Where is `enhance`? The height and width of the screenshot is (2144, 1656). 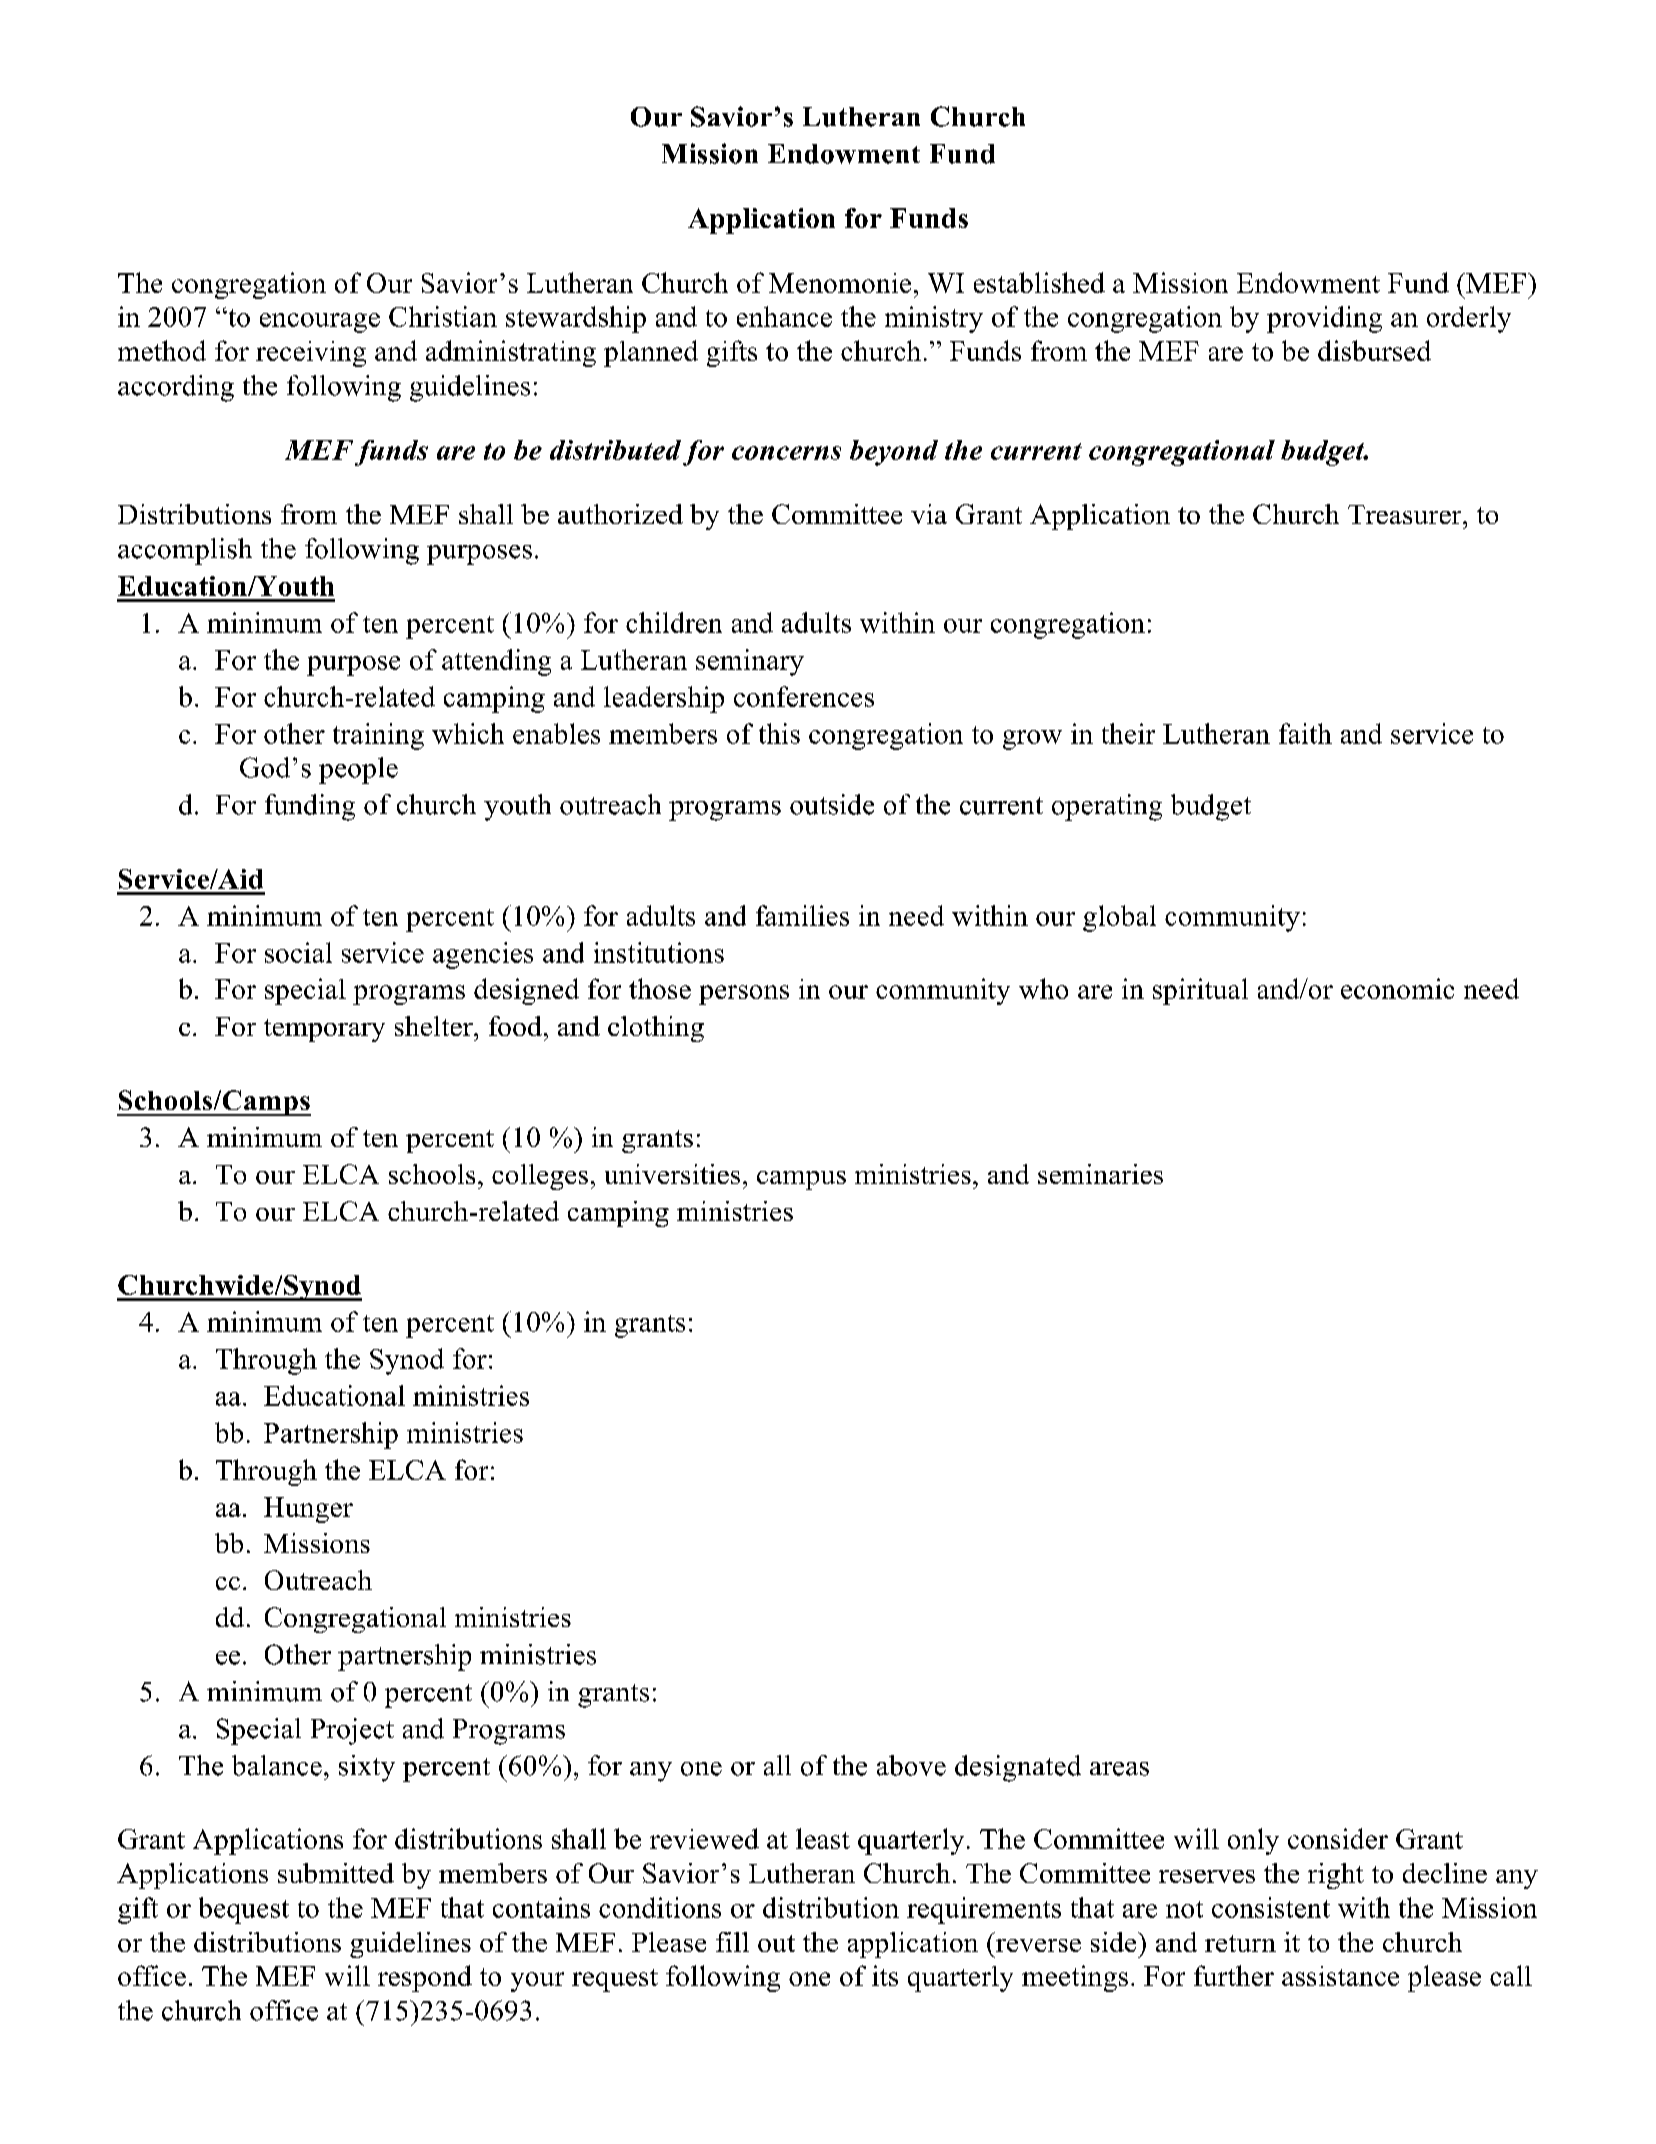
enhance is located at coordinates (784, 316).
